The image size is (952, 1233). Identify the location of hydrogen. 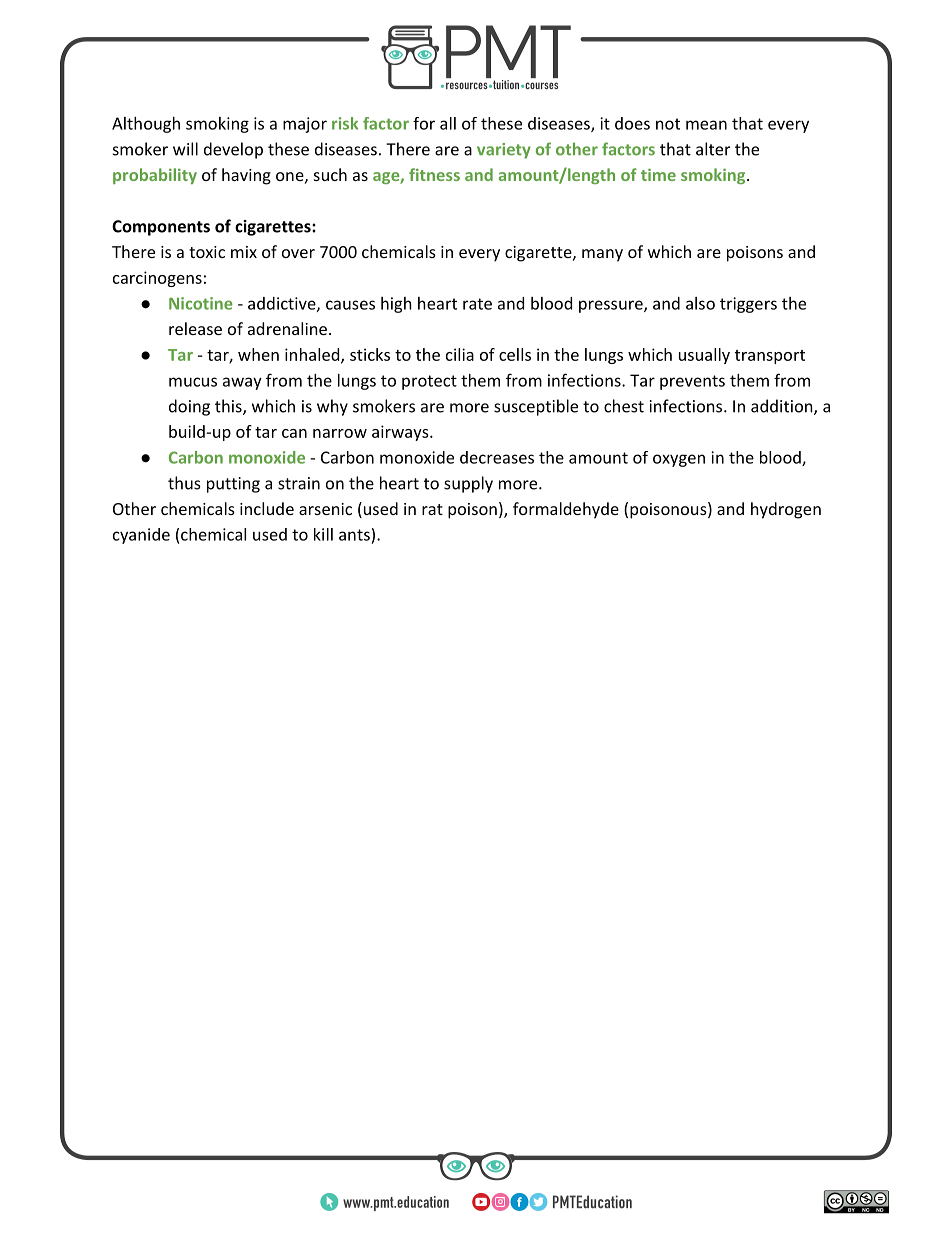
(786, 510).
